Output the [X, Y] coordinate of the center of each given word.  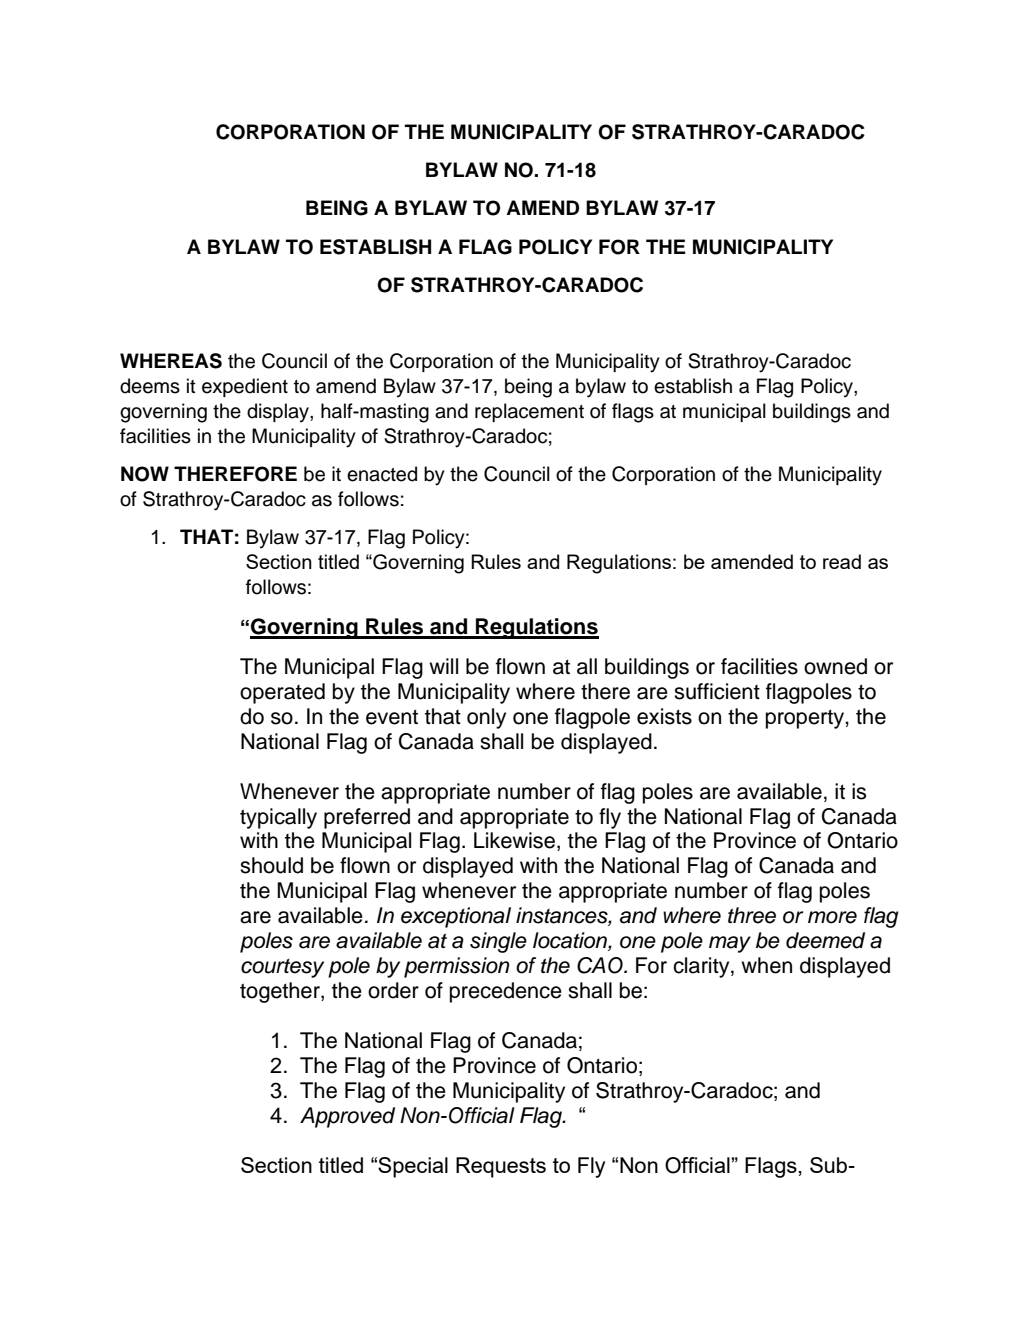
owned [835, 666]
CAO [601, 965]
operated [282, 693]
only [486, 718]
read [842, 561]
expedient [245, 387]
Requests [501, 1167]
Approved [347, 1117]
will [443, 666]
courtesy [282, 968]
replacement [529, 412]
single [498, 942]
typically [278, 818]
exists [664, 716]
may [730, 944]
